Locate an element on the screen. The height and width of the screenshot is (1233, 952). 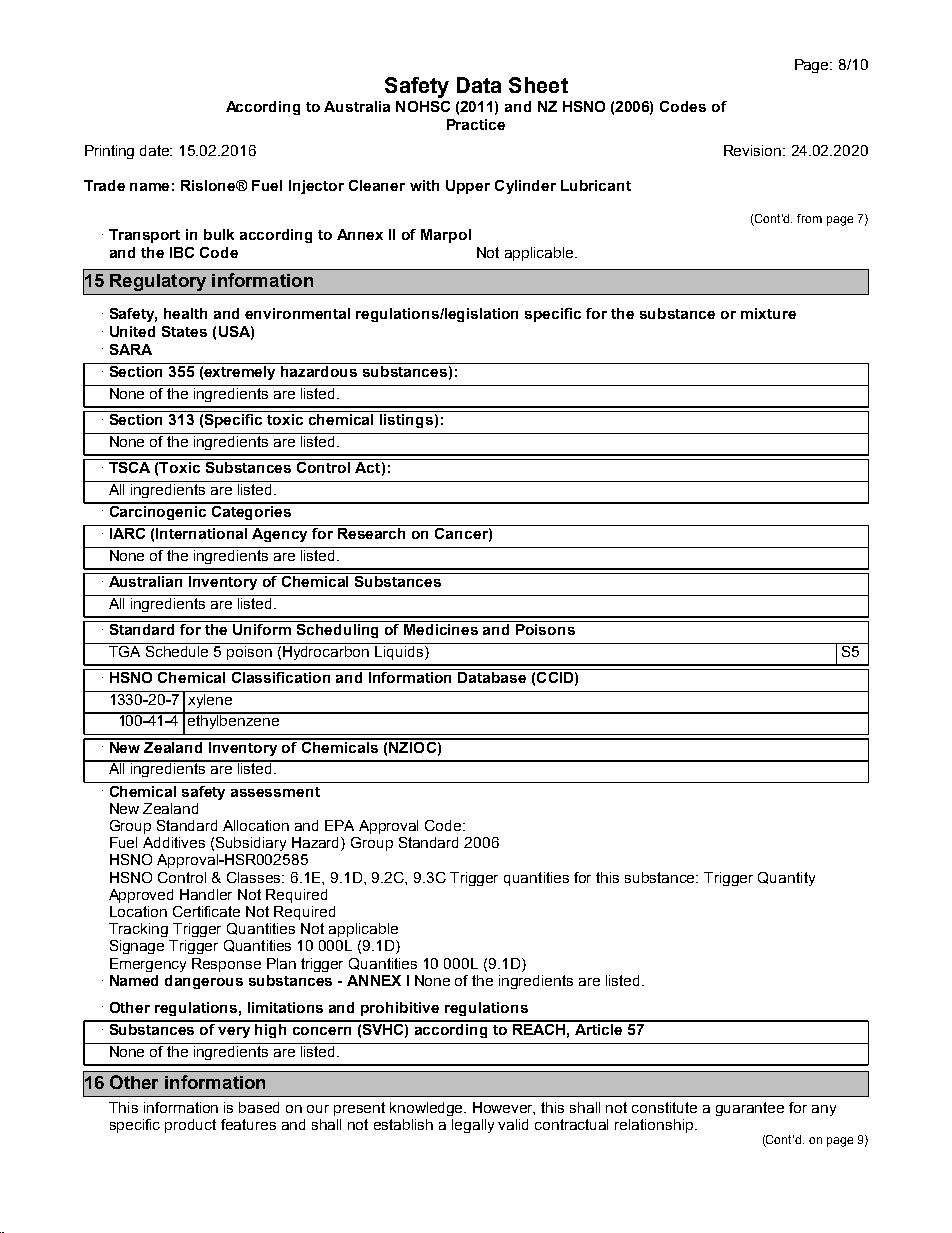
mixture is located at coordinates (768, 313).
